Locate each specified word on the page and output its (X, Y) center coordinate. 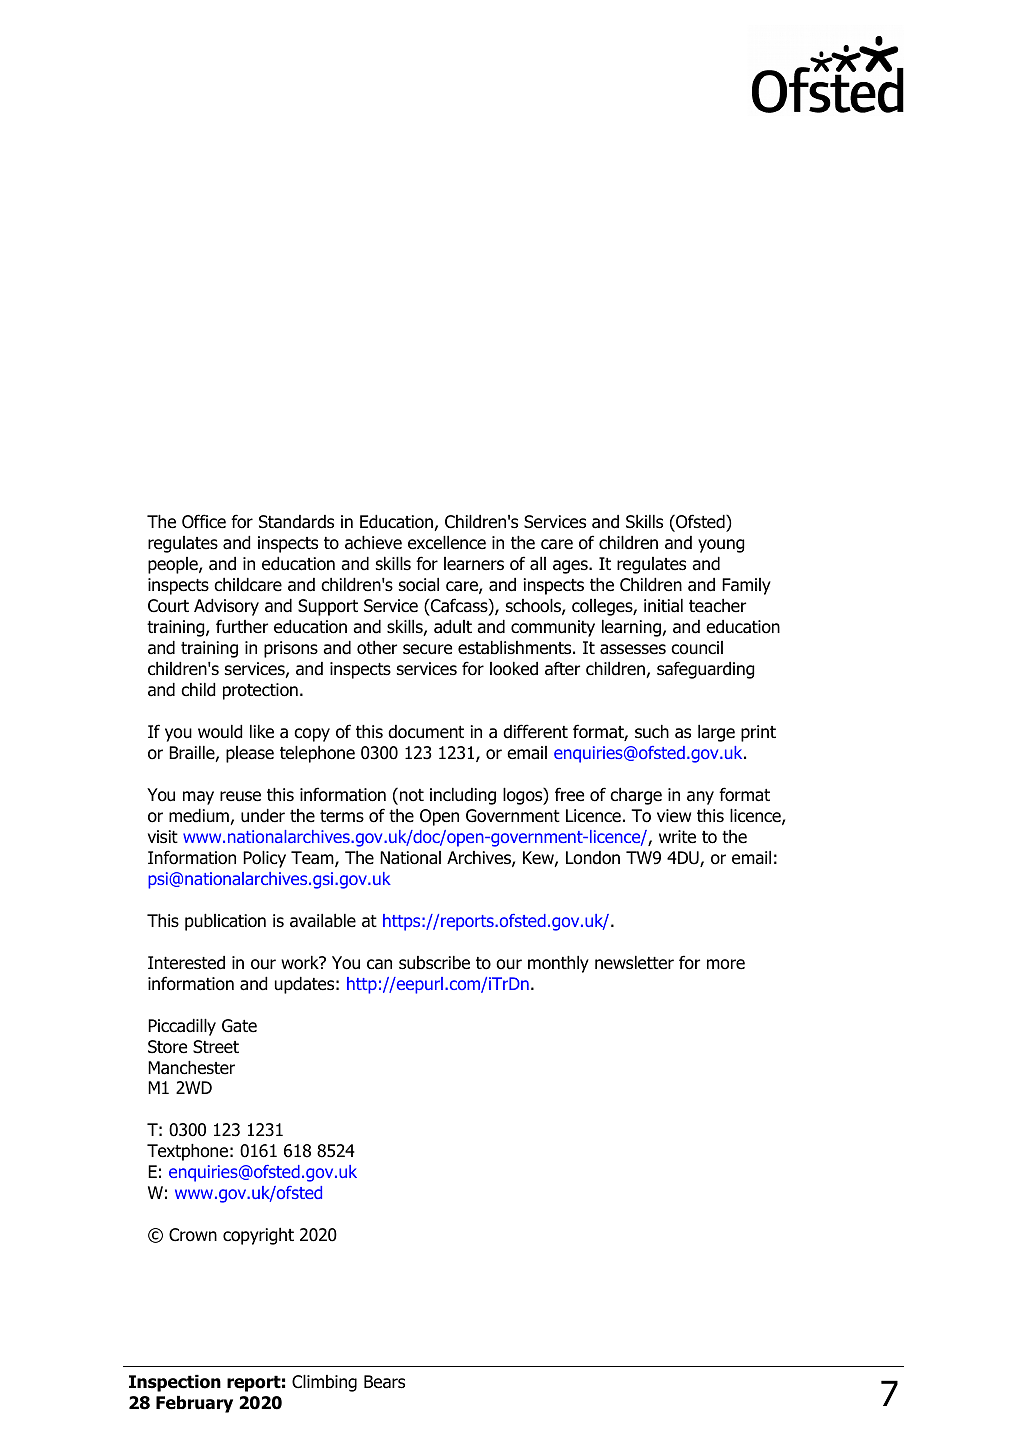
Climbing (324, 1383)
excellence (447, 543)
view (674, 816)
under (263, 816)
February (194, 1404)
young (721, 546)
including (463, 796)
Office (204, 521)
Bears (384, 1382)
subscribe (434, 963)
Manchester (191, 1068)
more (726, 964)
